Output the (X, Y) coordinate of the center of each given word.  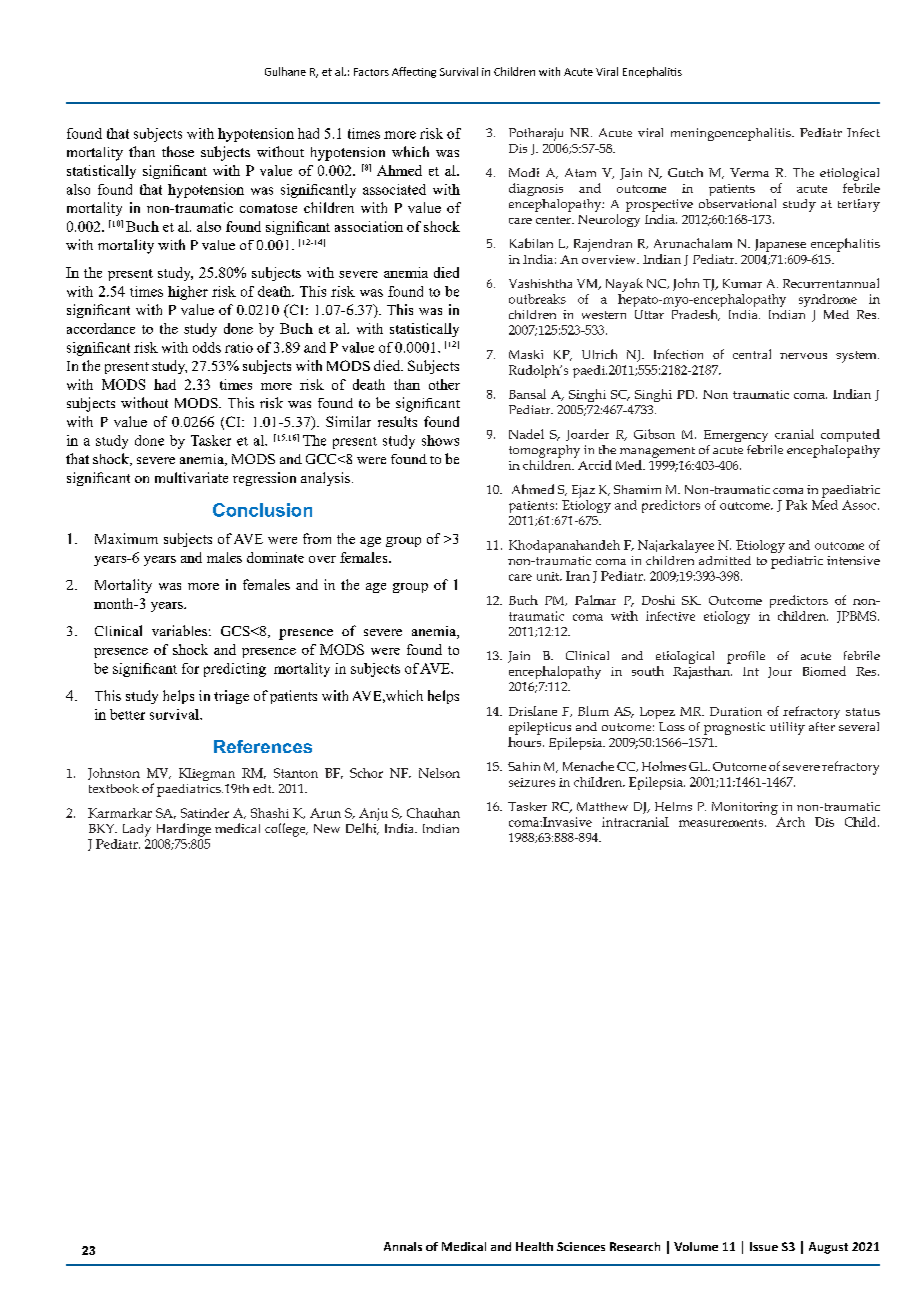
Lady (137, 830)
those (178, 151)
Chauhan (433, 813)
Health (534, 1246)
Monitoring (745, 808)
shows (440, 440)
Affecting (414, 72)
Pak (796, 505)
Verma (749, 172)
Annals (403, 1246)
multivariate (191, 477)
